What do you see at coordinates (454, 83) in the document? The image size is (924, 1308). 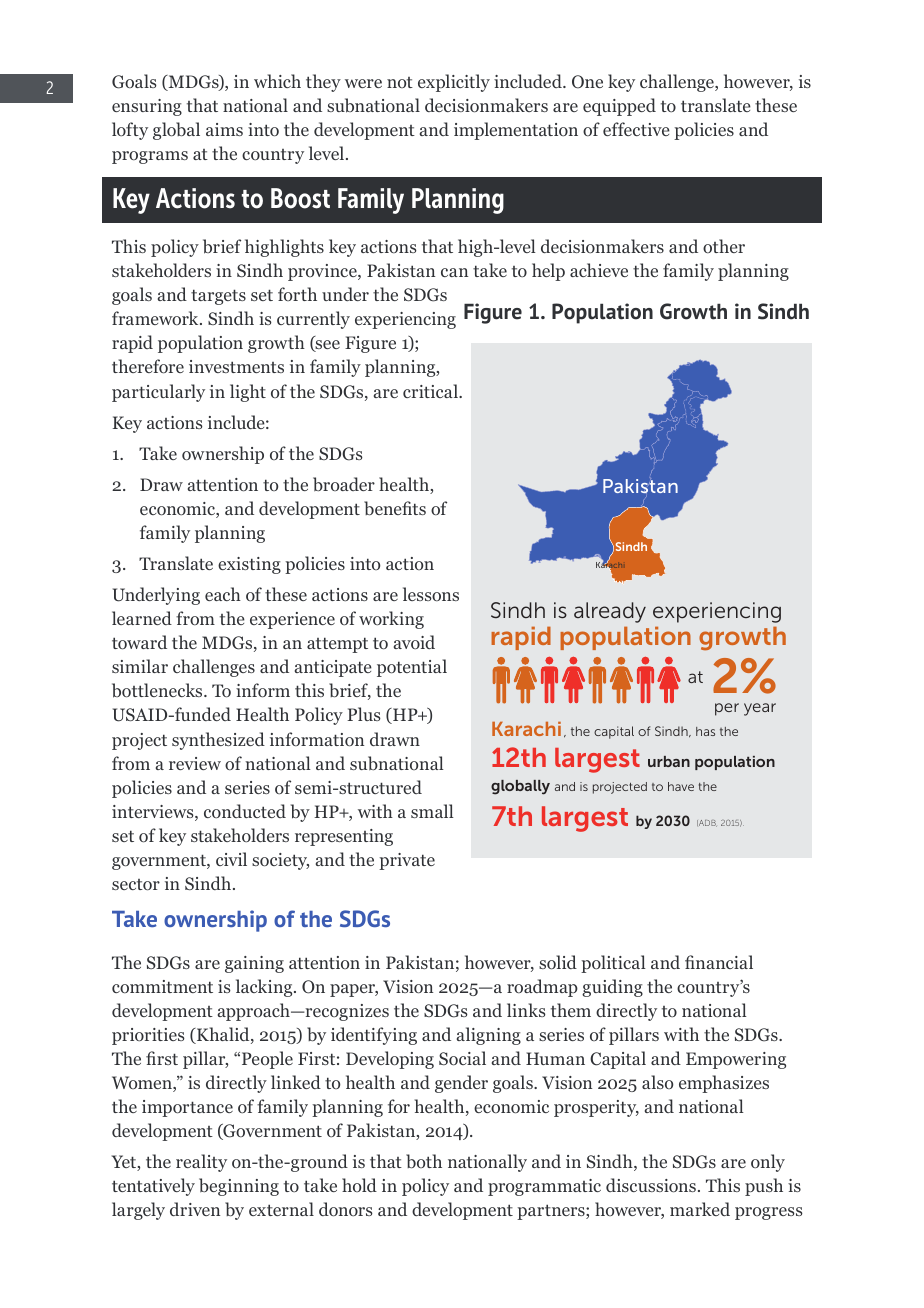 I see `explicitly` at bounding box center [454, 83].
